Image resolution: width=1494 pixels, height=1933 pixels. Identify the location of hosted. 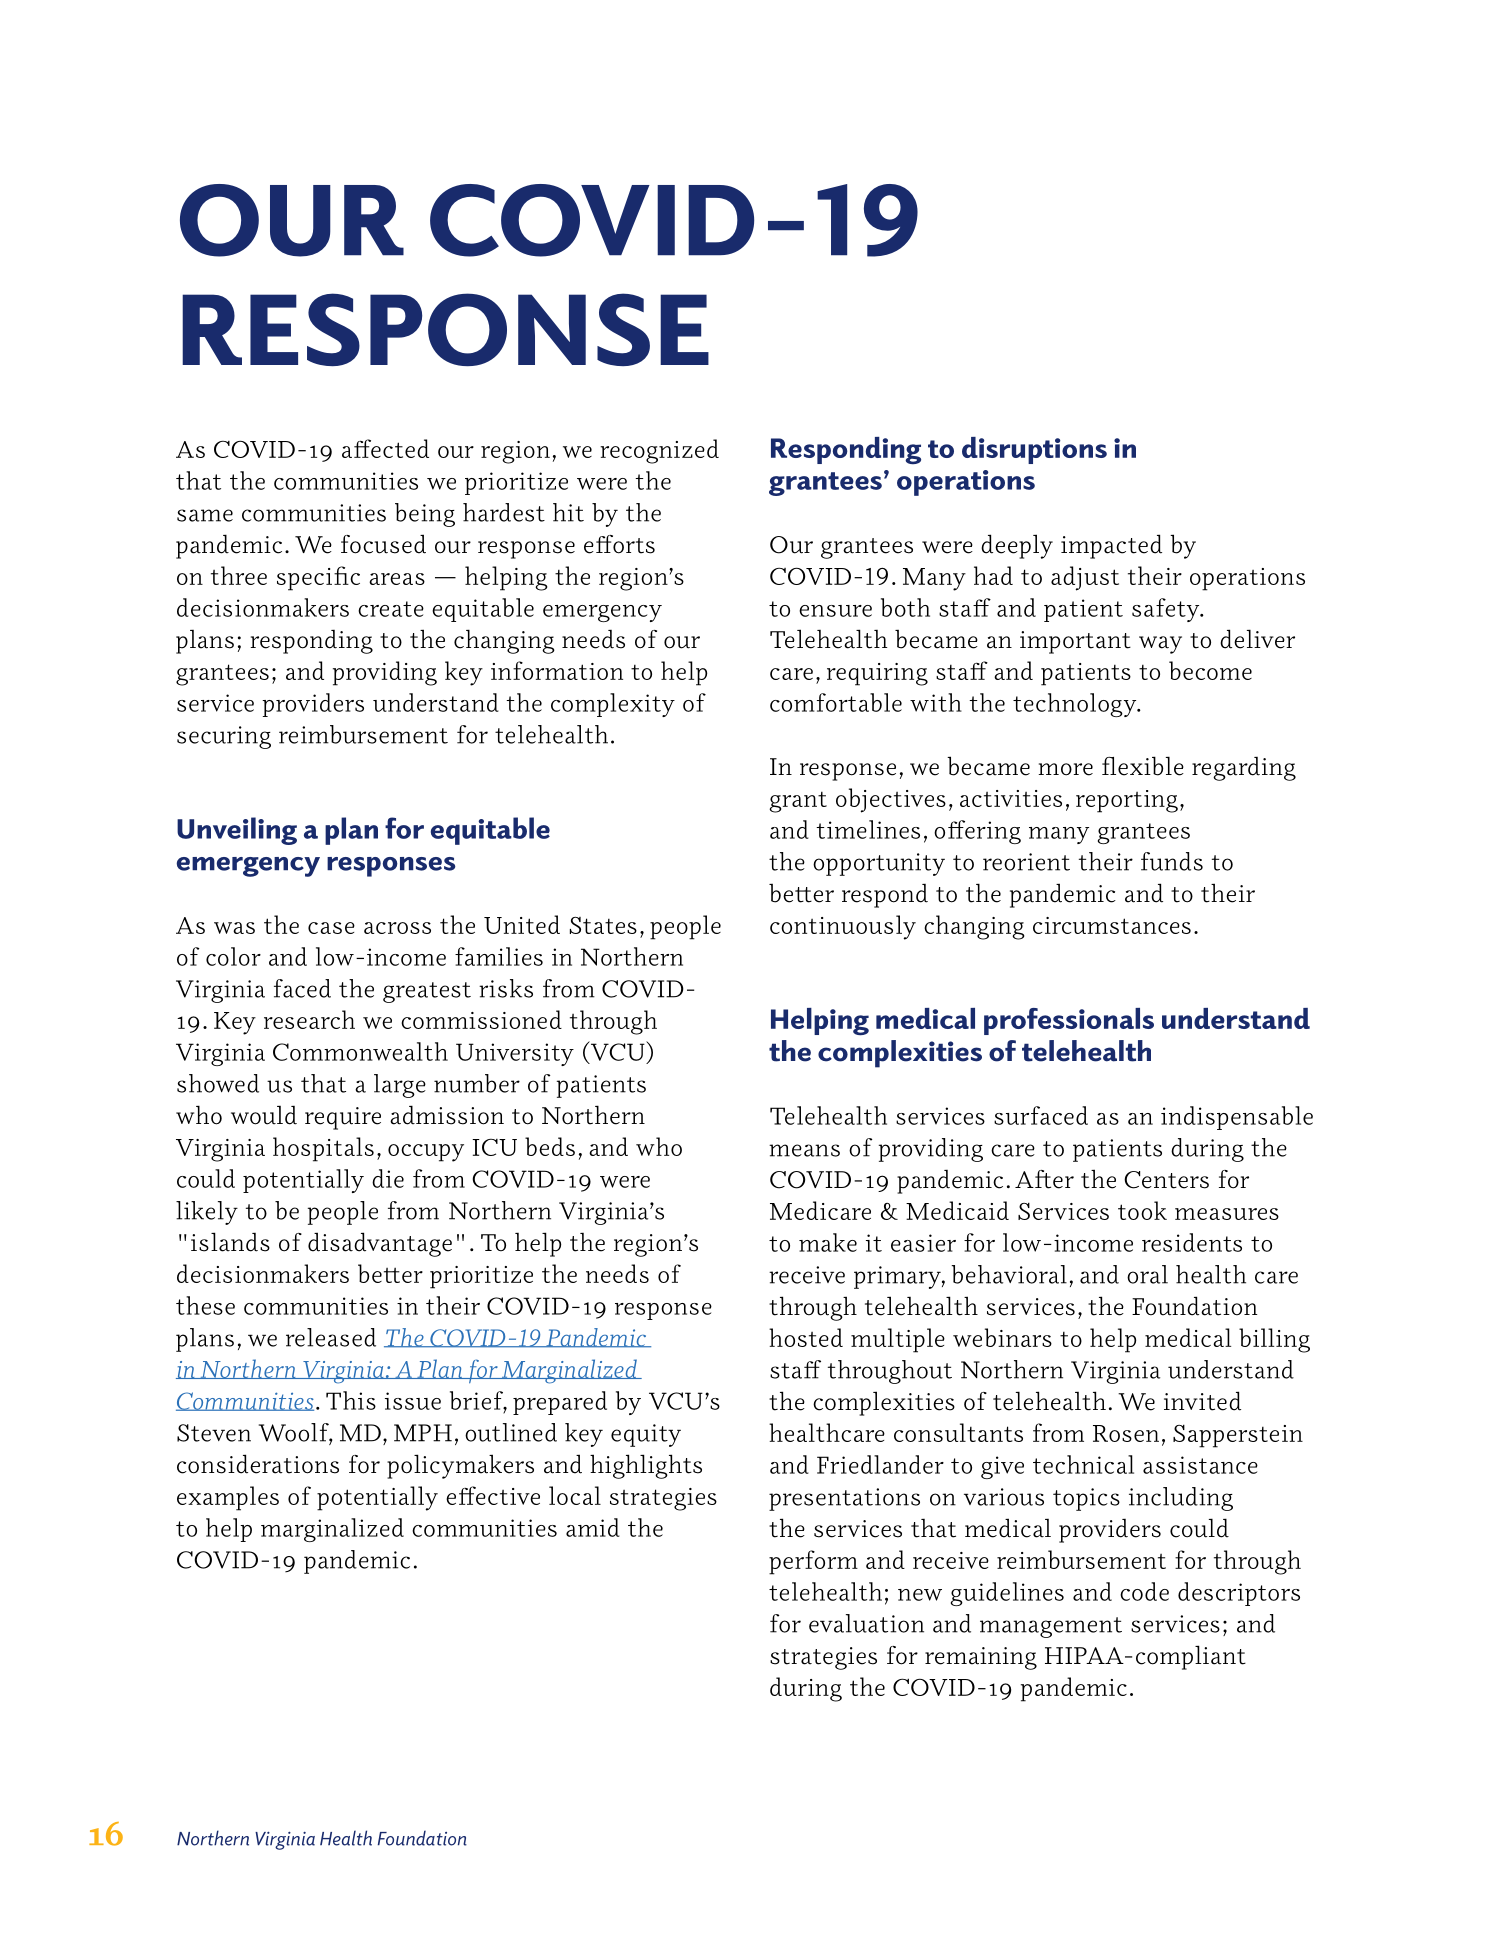
(806, 1337).
